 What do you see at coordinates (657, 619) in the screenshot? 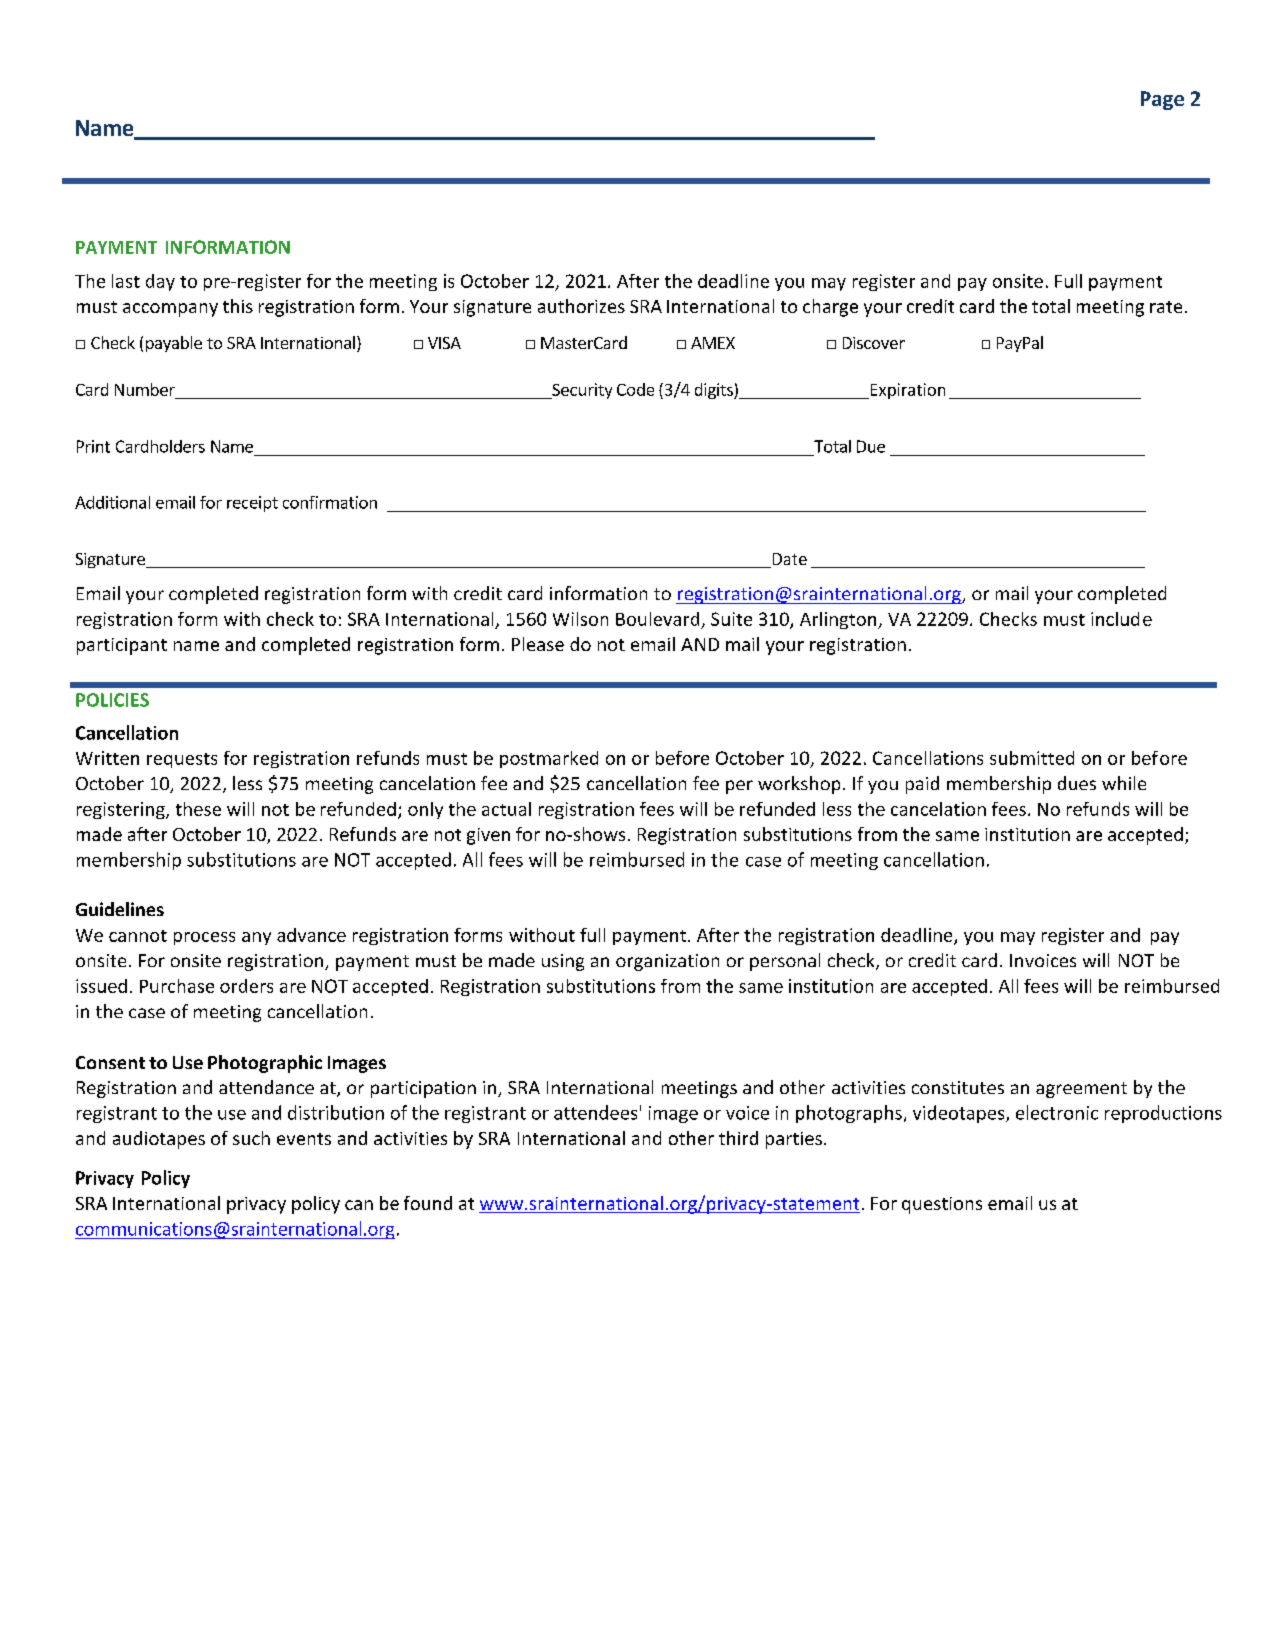
I see `Boulevard` at bounding box center [657, 619].
